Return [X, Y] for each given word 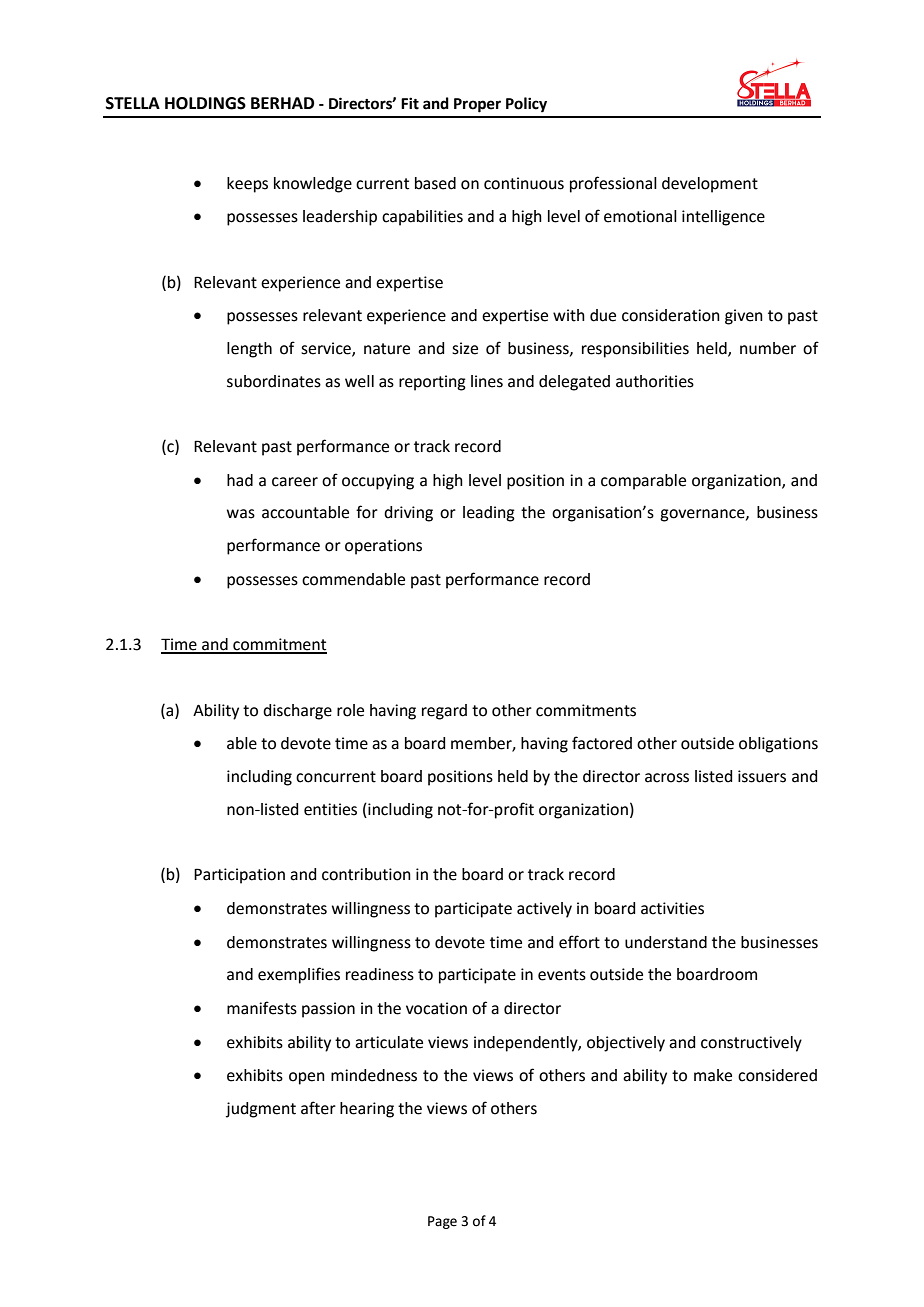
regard [444, 712]
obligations [778, 745]
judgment [261, 1110]
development [710, 185]
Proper [477, 105]
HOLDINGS [205, 103]
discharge [297, 712]
